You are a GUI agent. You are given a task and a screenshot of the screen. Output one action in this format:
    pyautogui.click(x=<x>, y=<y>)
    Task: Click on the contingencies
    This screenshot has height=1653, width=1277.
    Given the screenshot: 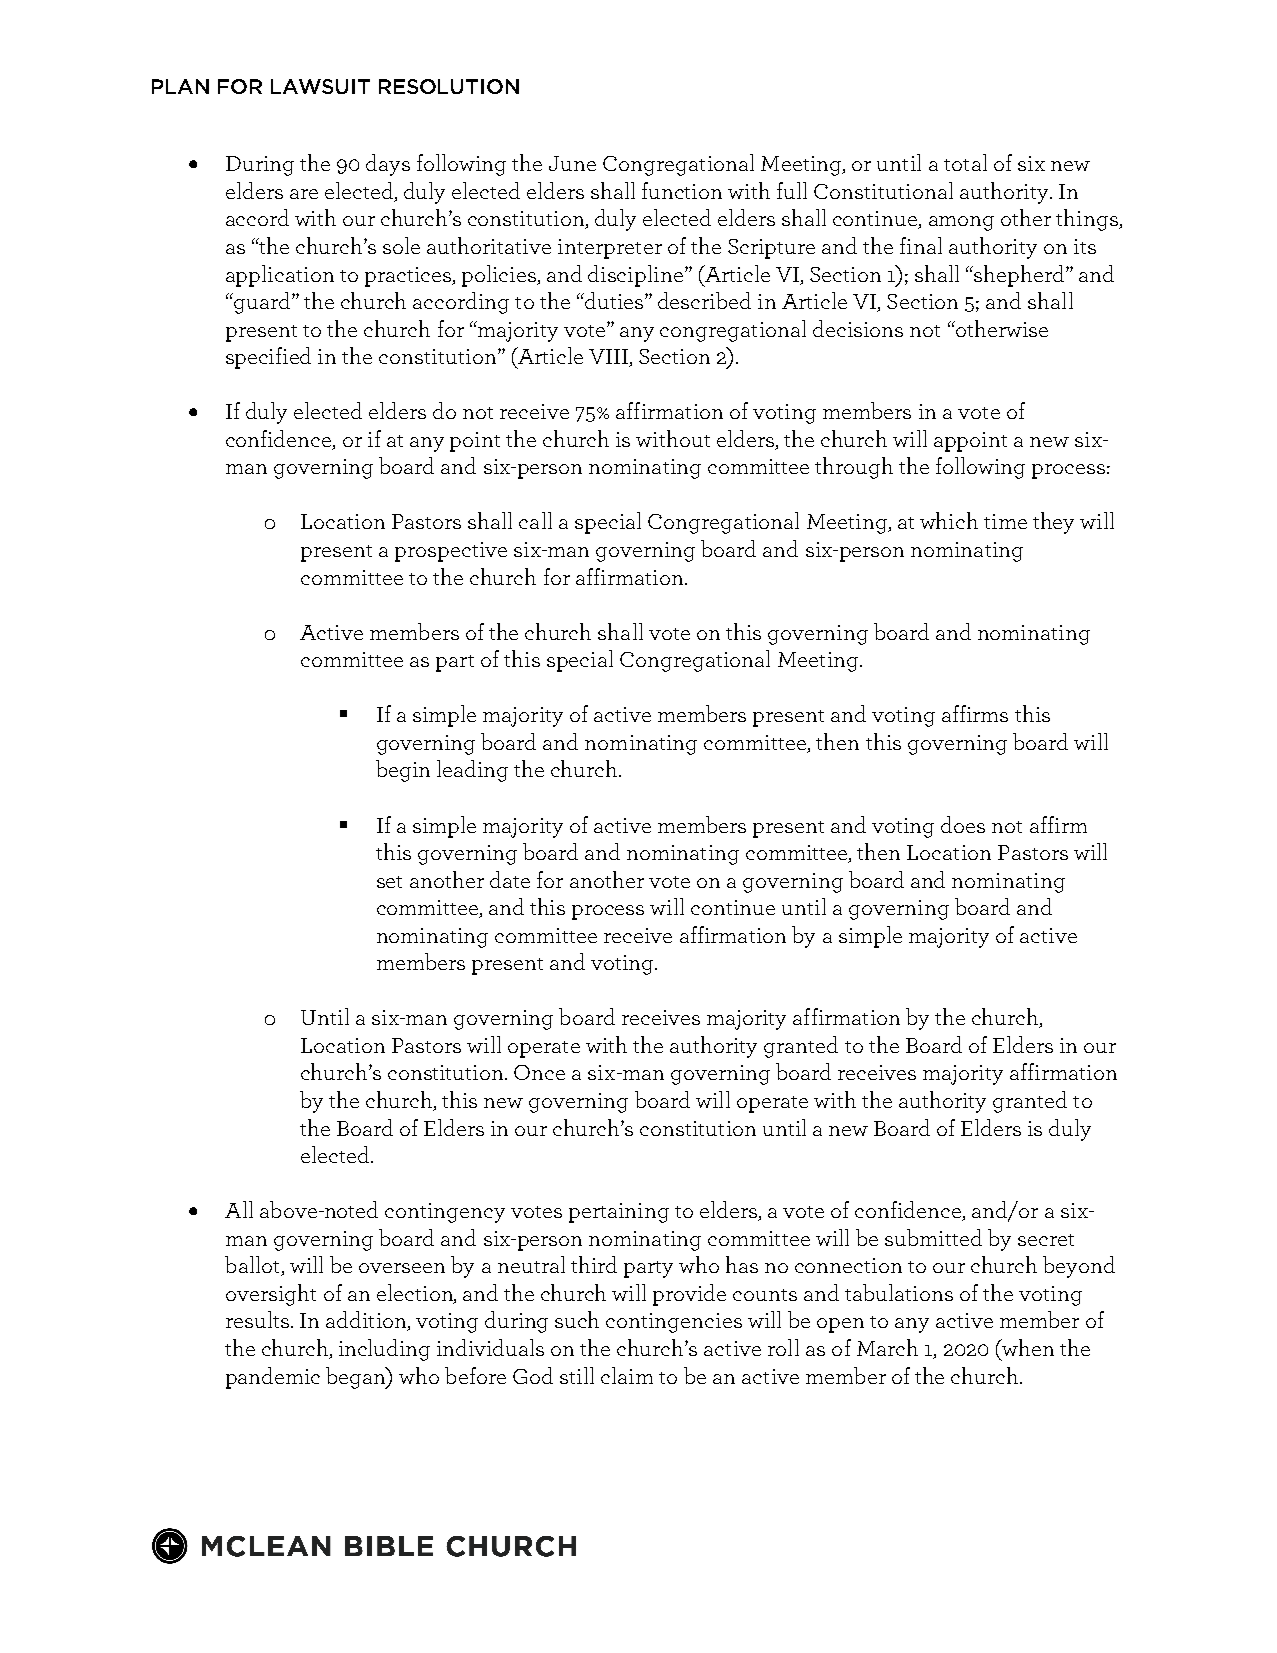 What is the action you would take?
    pyautogui.click(x=674, y=1323)
